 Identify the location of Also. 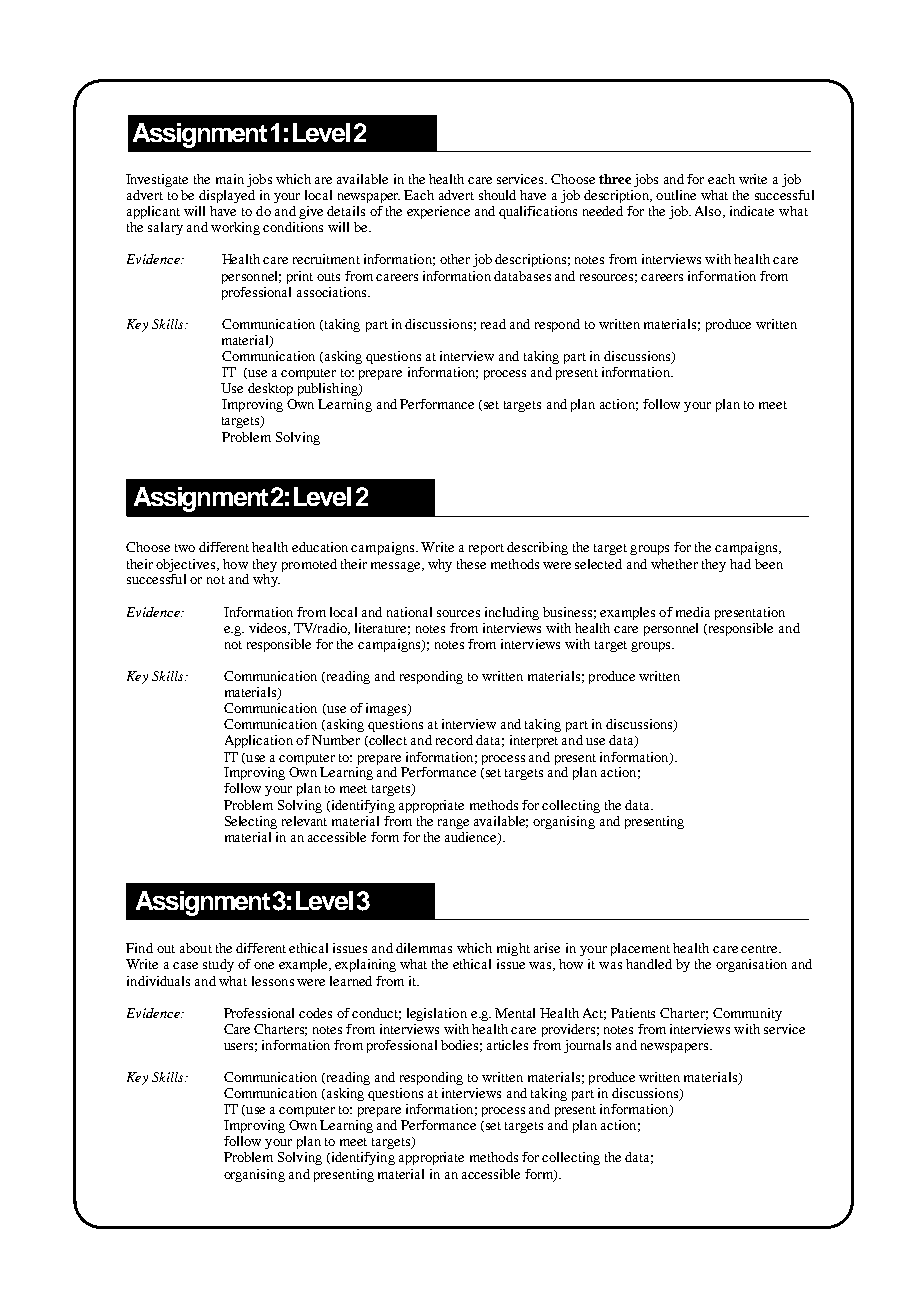
(709, 212).
